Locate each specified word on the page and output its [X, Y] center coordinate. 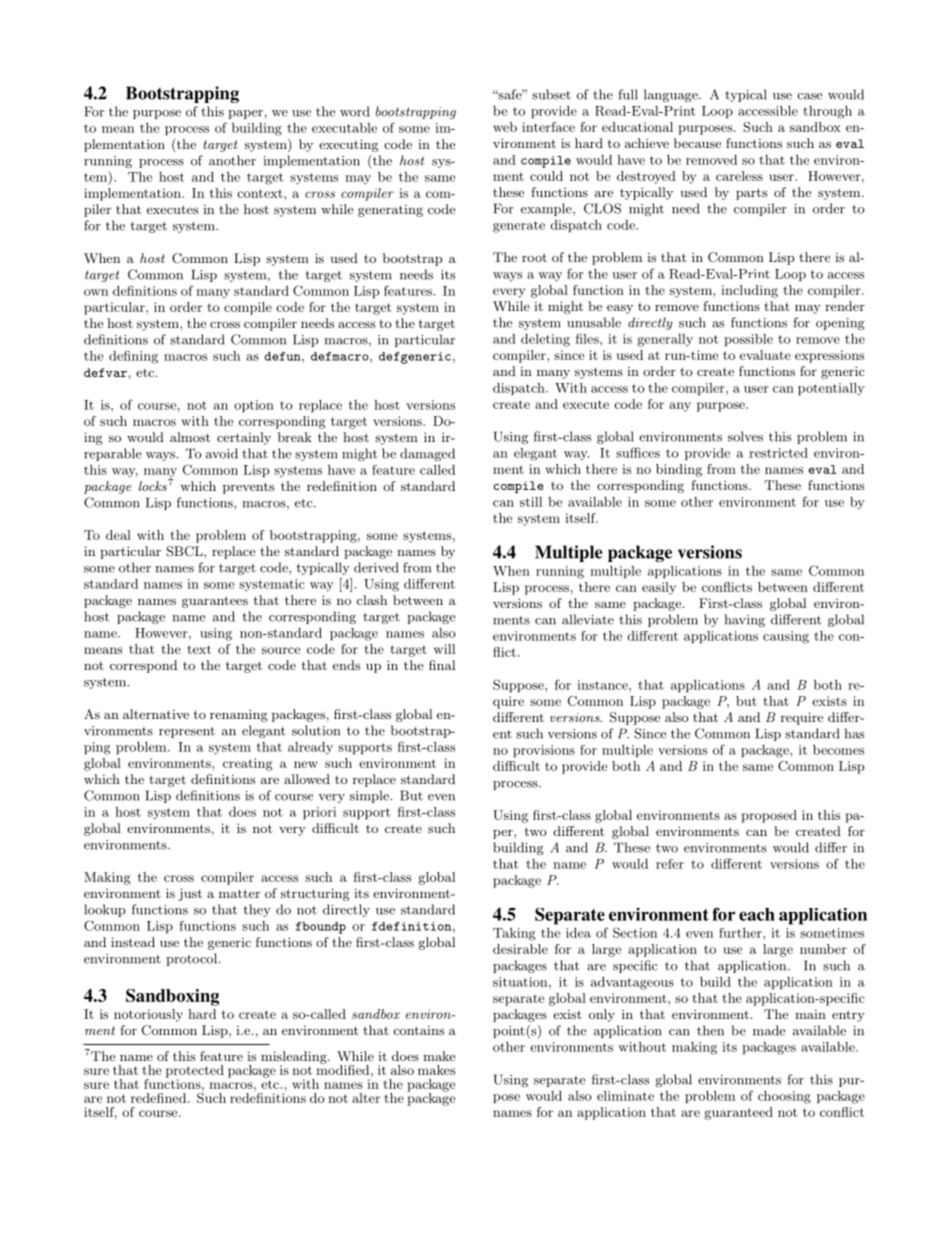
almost [190, 437]
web [505, 127]
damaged [427, 454]
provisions [544, 751]
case [809, 96]
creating [247, 764]
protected [195, 1072]
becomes [838, 750]
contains [419, 1030]
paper [245, 114]
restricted [778, 453]
